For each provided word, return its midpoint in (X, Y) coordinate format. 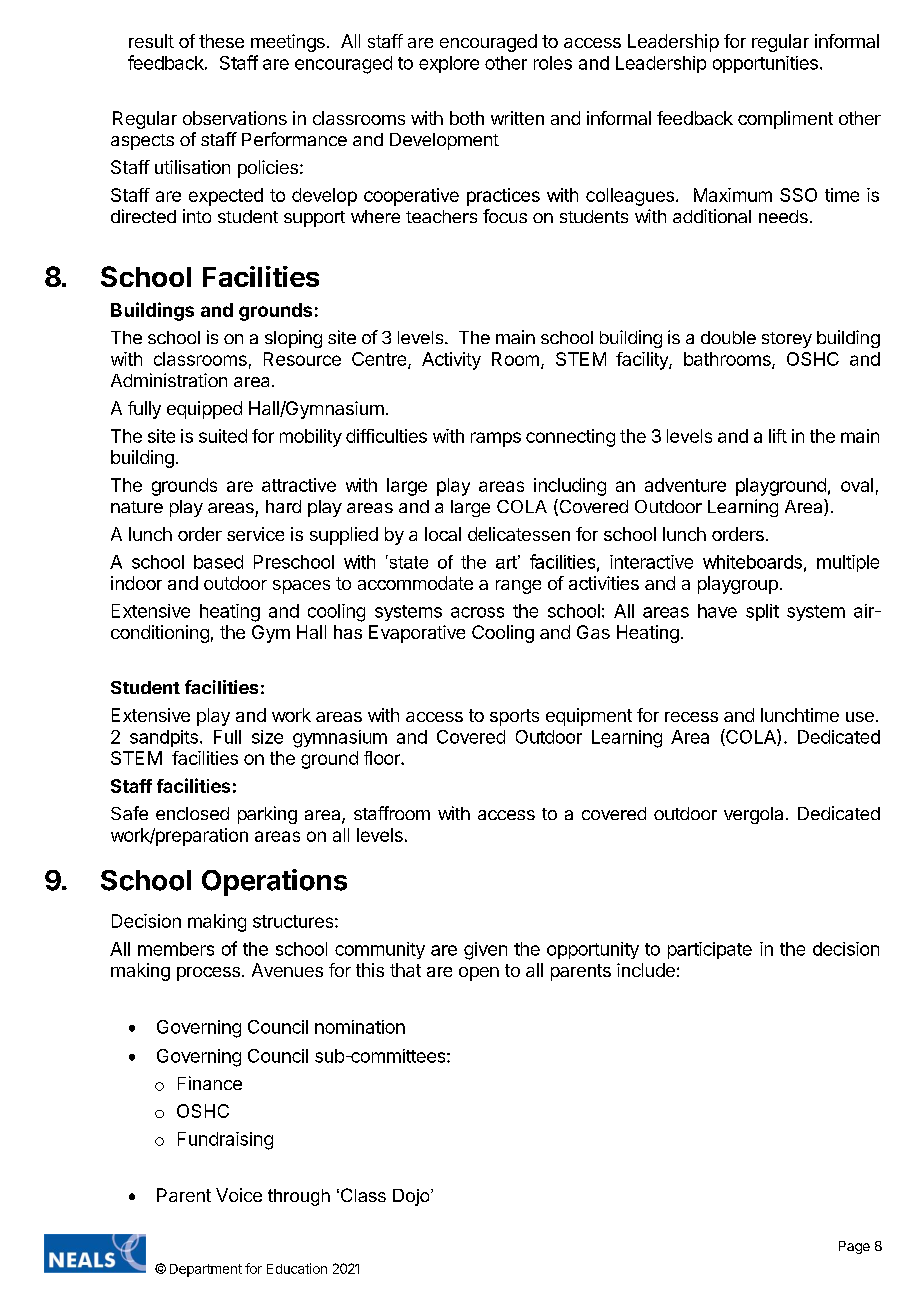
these (221, 41)
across (477, 612)
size (267, 737)
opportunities (765, 64)
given (485, 951)
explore (449, 64)
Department (206, 1270)
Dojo (412, 1197)
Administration (169, 380)
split (762, 612)
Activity (451, 361)
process (208, 974)
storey (787, 340)
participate (710, 950)
